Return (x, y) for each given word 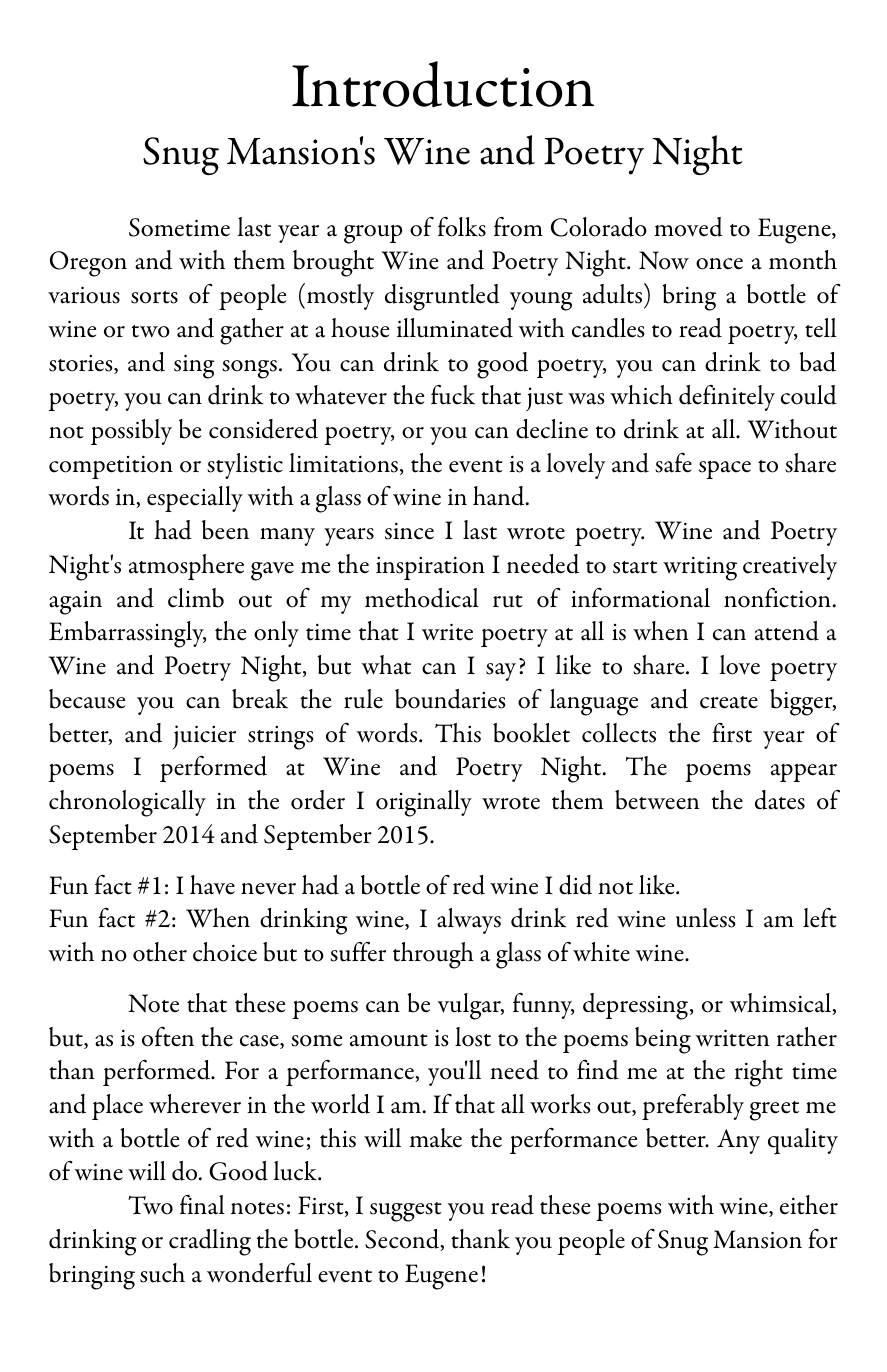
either (809, 1205)
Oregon (88, 264)
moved (688, 227)
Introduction (443, 84)
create (729, 702)
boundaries (450, 699)
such (162, 1273)
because (87, 699)
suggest (406, 1212)
